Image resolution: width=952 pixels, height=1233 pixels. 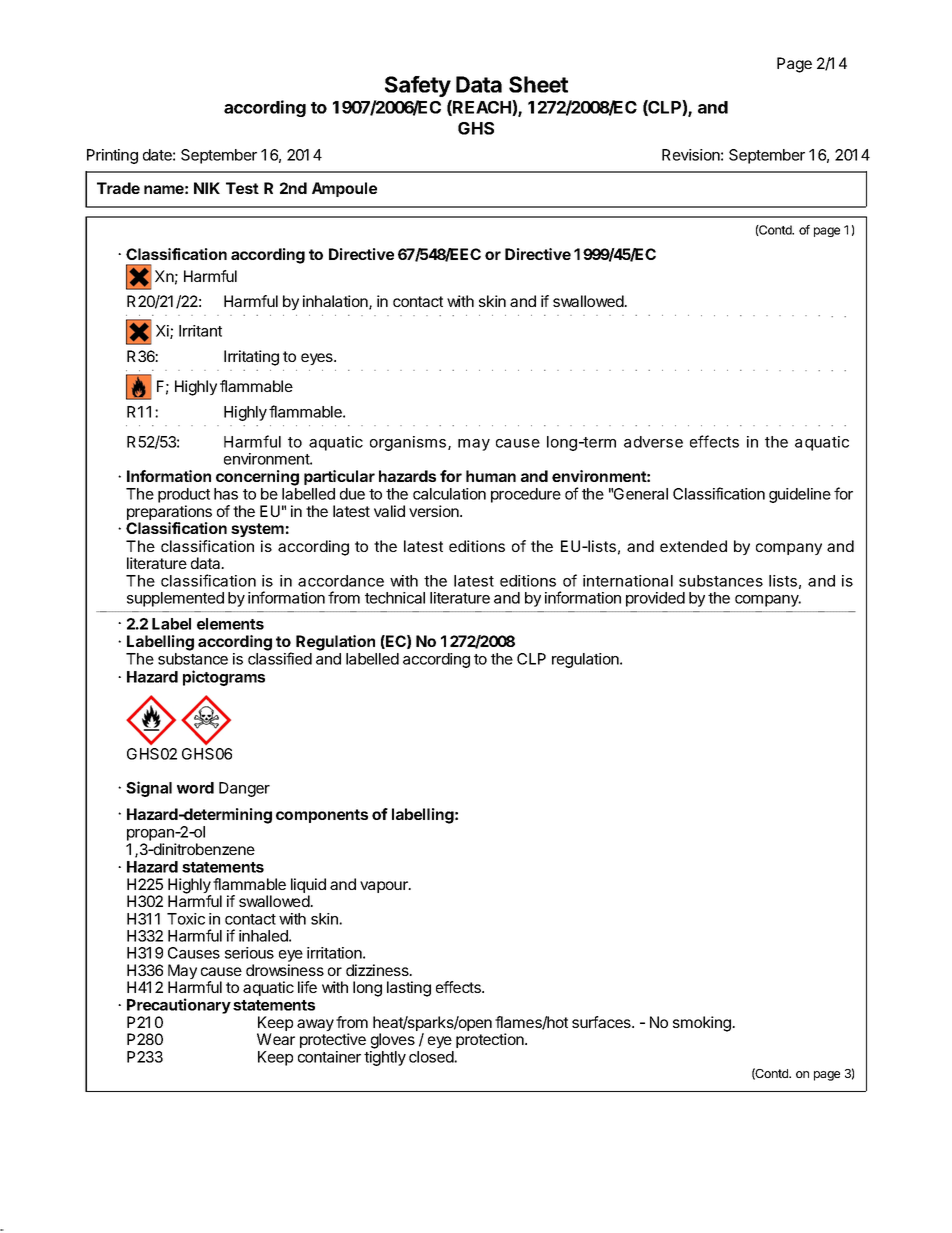 What do you see at coordinates (179, 1006) in the image?
I see `Precautionary` at bounding box center [179, 1006].
